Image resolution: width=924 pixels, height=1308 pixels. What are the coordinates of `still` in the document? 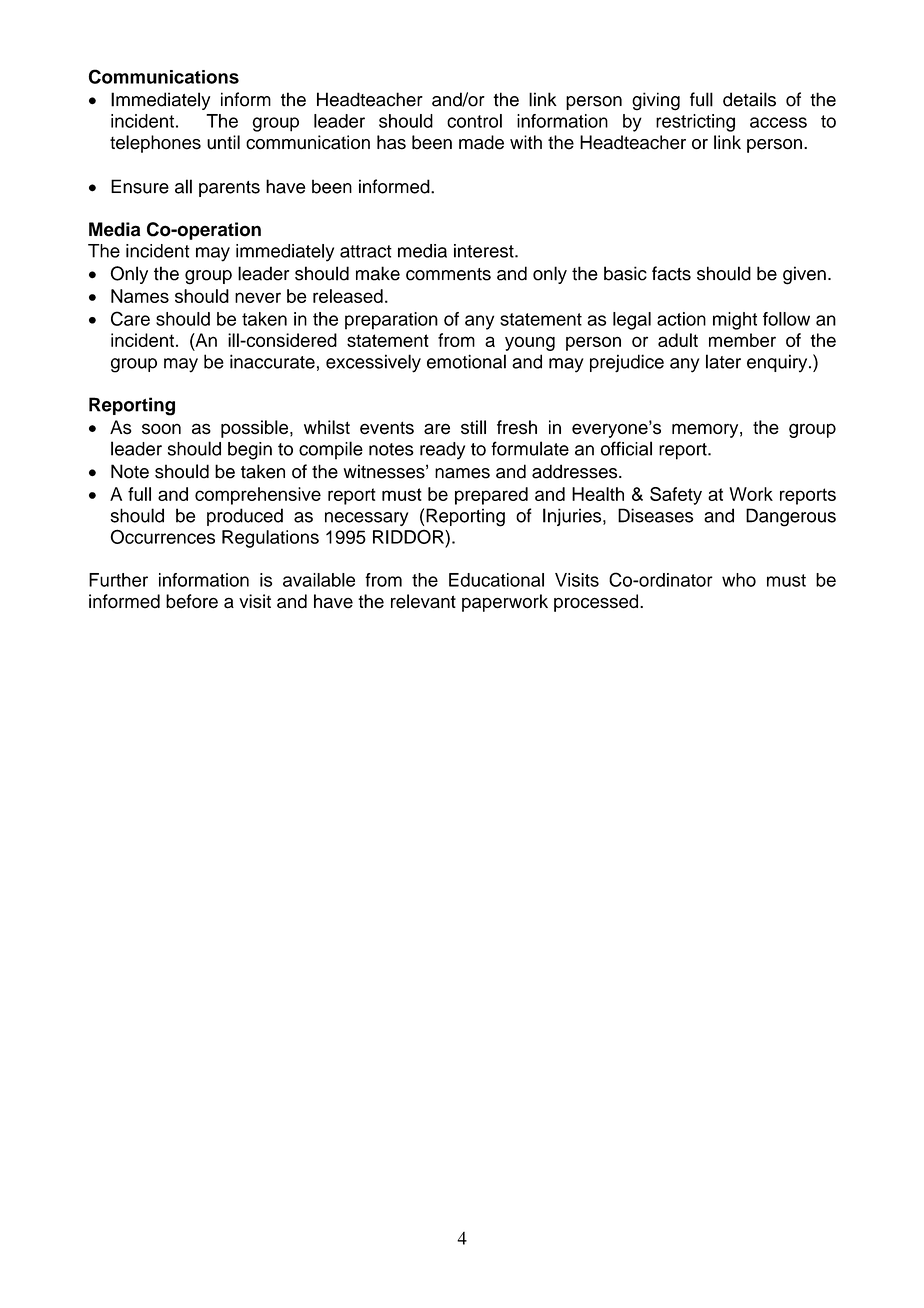 It's located at (473, 427).
